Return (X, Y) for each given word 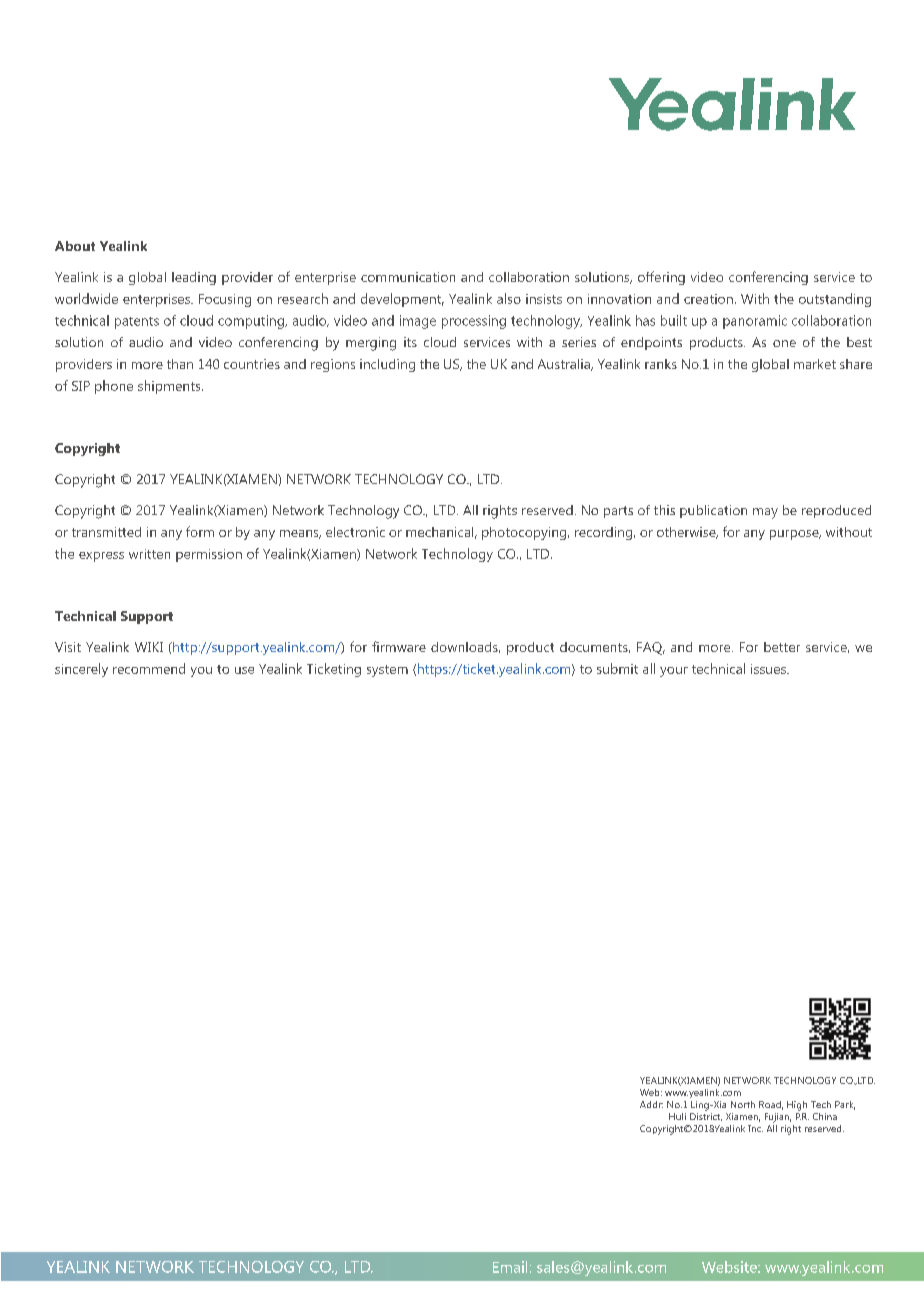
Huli (677, 1116)
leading (194, 278)
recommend (149, 668)
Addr (651, 1104)
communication (408, 277)
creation (708, 299)
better (782, 647)
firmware (399, 646)
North (743, 1104)
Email (510, 1267)
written (149, 554)
